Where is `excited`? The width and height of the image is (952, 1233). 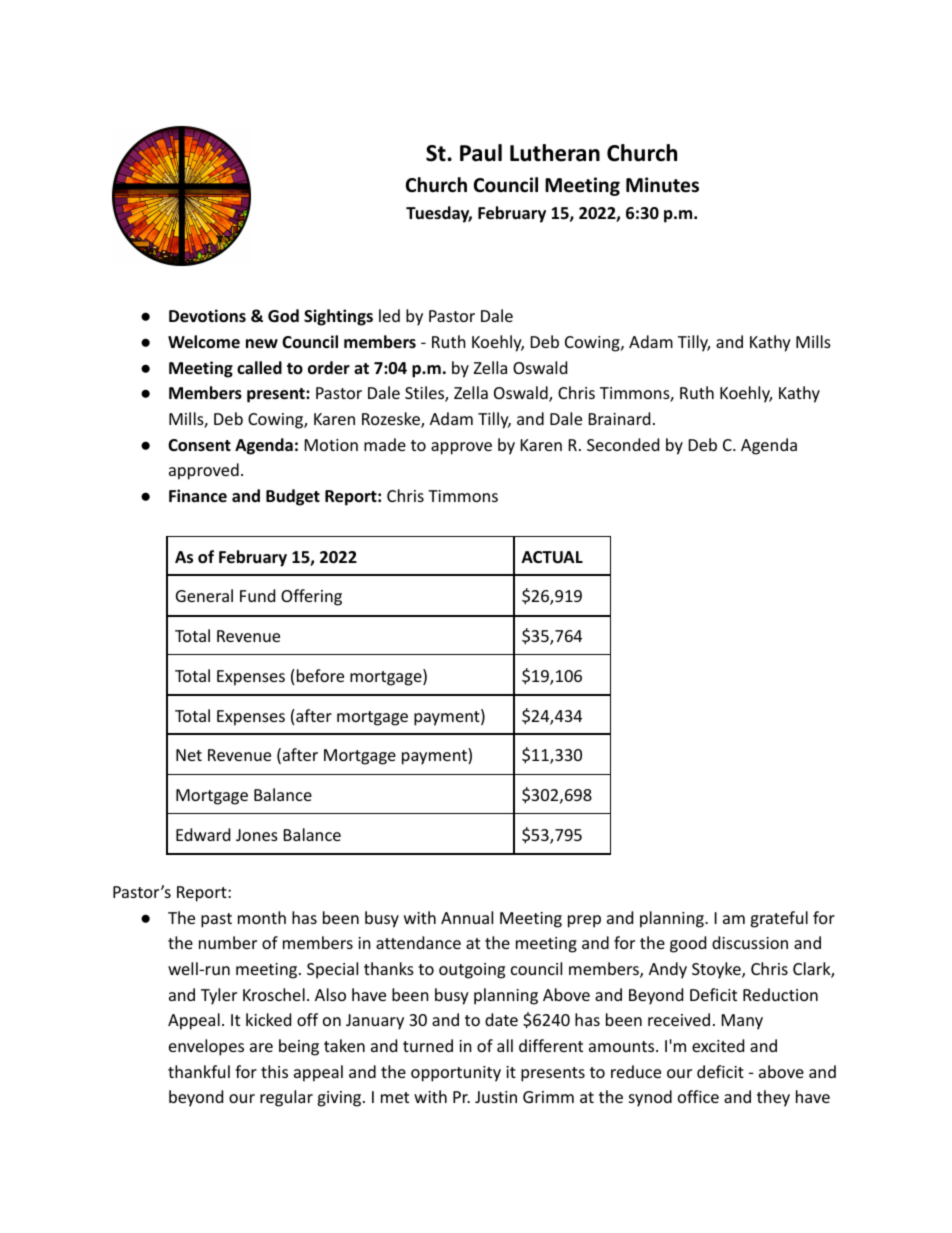 excited is located at coordinates (718, 1045).
